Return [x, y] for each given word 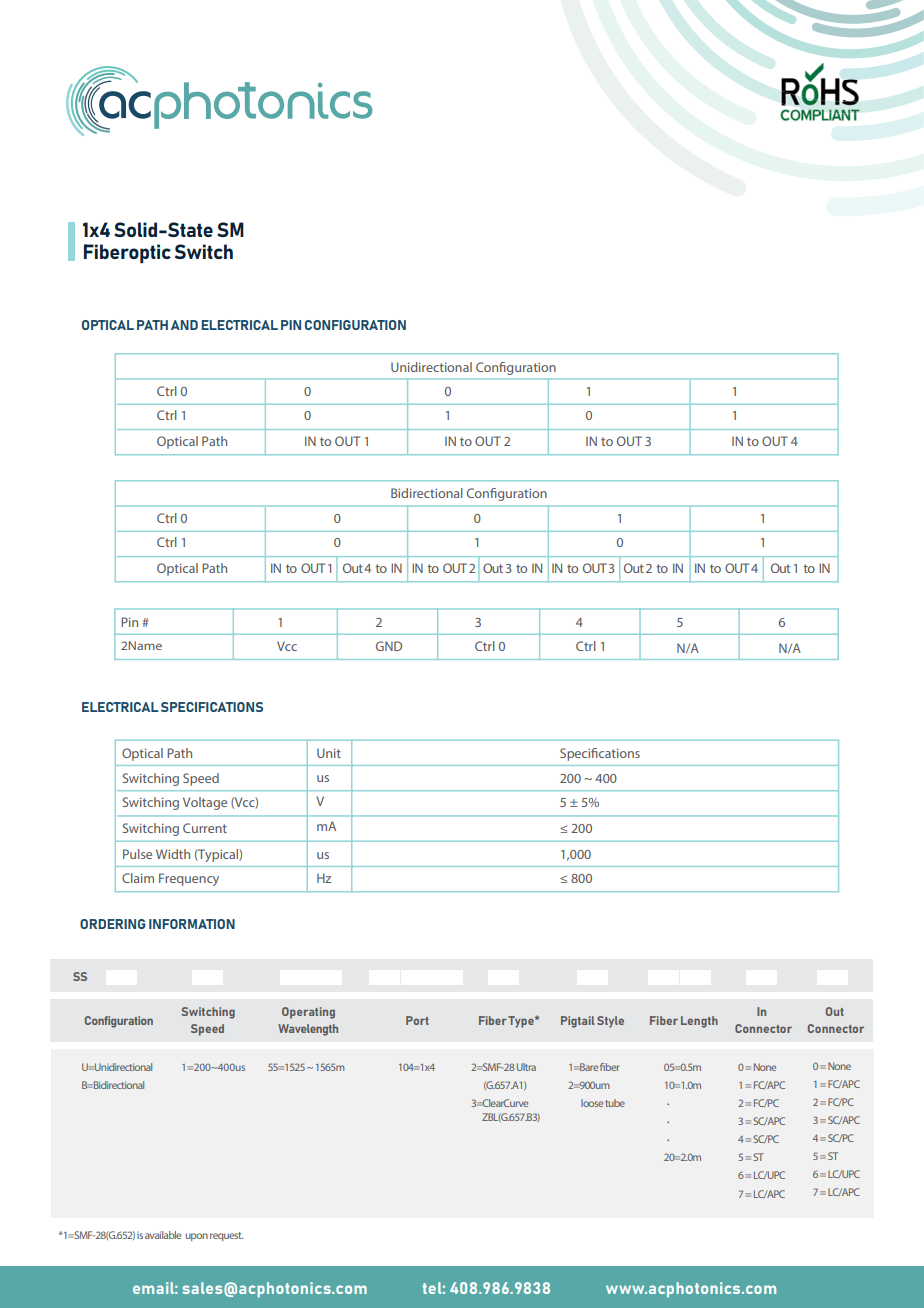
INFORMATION [192, 924]
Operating [308, 1013]
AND [184, 325]
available [163, 1235]
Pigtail [578, 1022]
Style [610, 1022]
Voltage [205, 803]
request [226, 1236]
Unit [329, 753]
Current [205, 828]
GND [389, 646]
